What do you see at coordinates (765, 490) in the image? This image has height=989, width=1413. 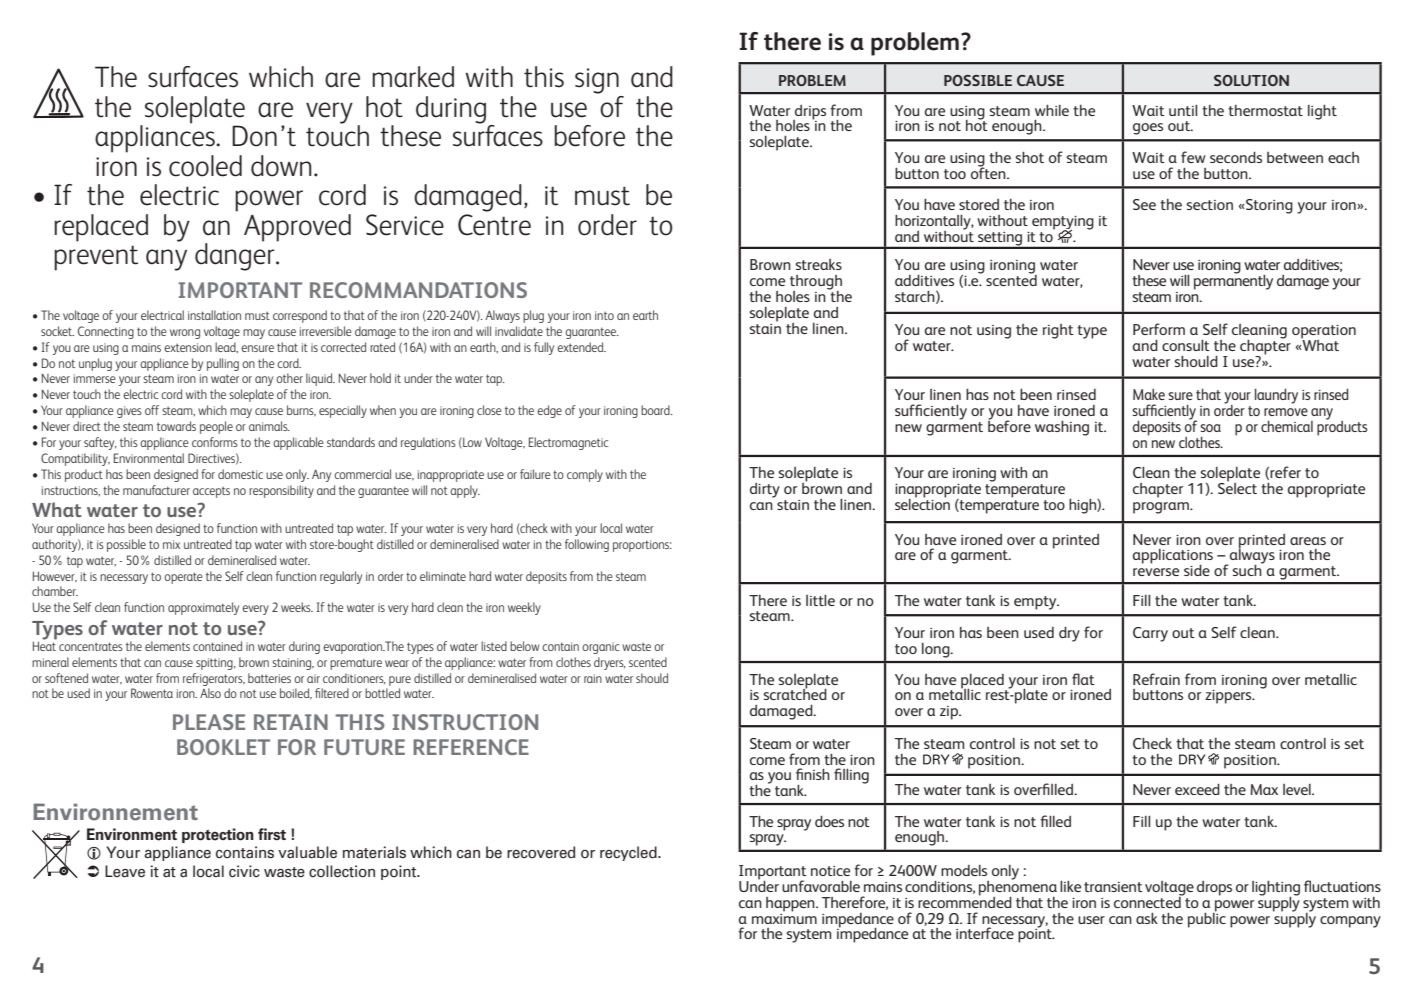 I see `dirty` at bounding box center [765, 490].
